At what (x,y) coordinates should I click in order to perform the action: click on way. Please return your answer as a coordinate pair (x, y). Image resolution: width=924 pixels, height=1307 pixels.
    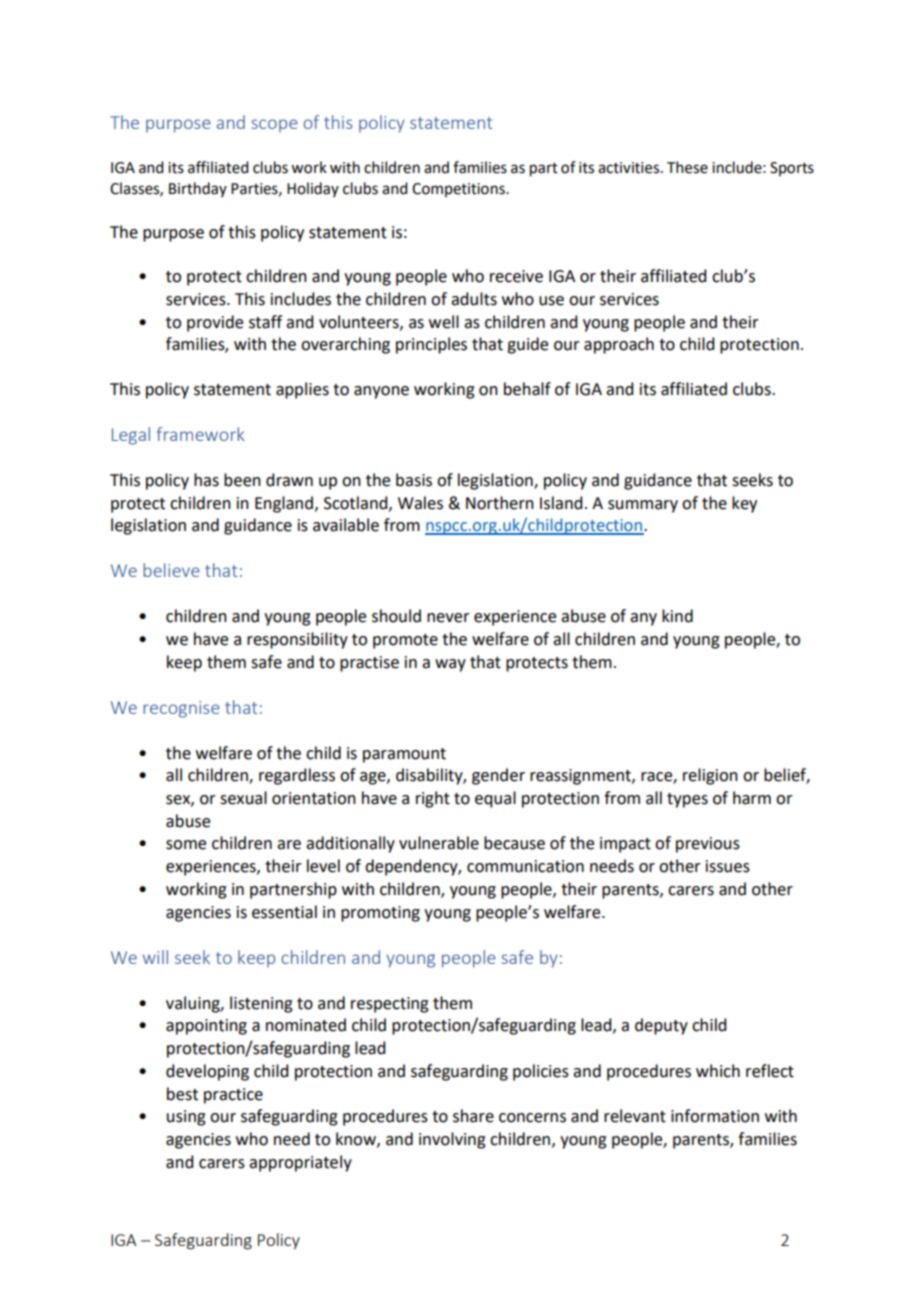
    Looking at the image, I should click on (450, 665).
